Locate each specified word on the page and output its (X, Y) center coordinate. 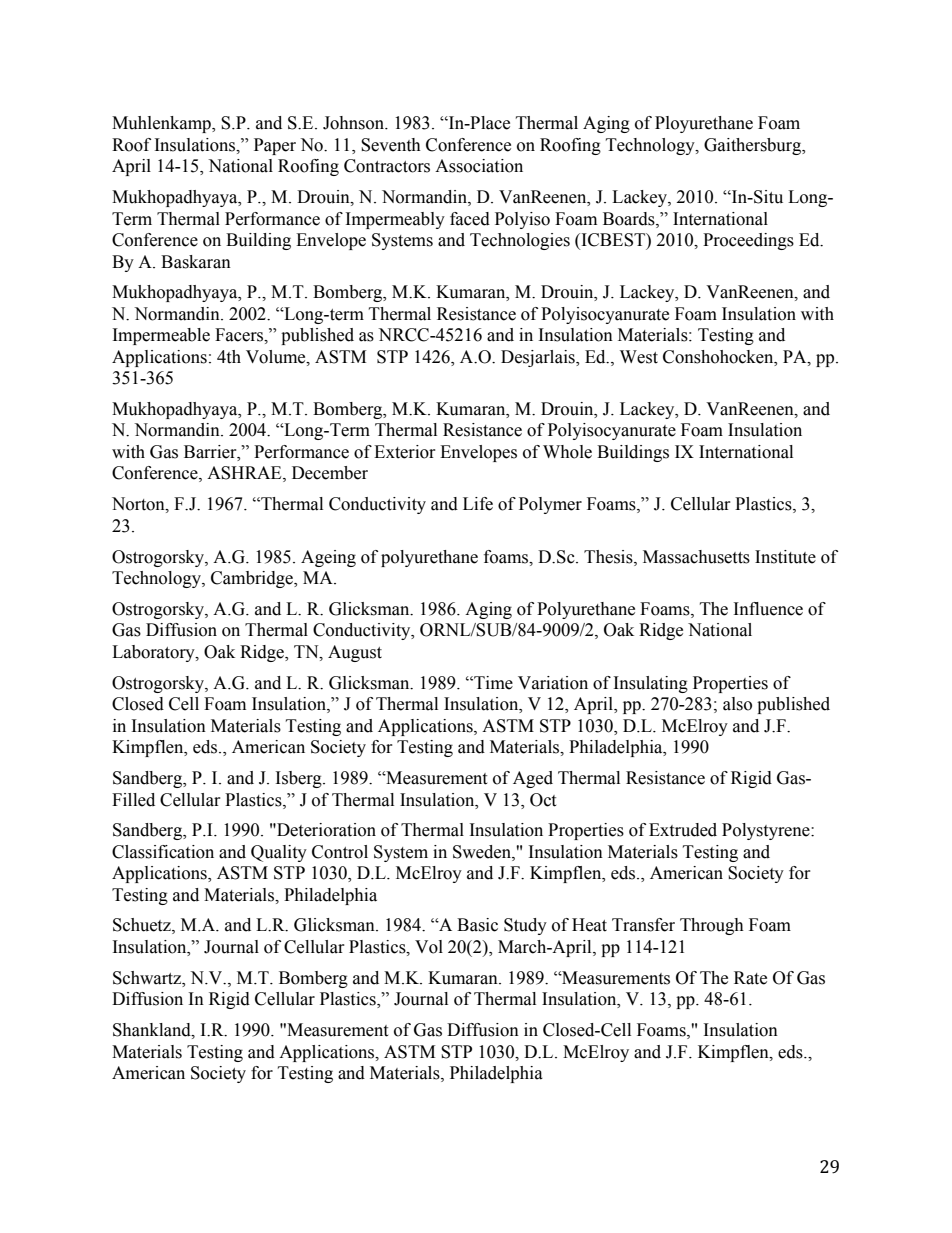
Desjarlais (539, 358)
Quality (279, 853)
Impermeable (161, 336)
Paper (275, 146)
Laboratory (154, 653)
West (639, 357)
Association (479, 166)
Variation (553, 683)
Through (712, 926)
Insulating (651, 684)
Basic (477, 925)
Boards (630, 219)
